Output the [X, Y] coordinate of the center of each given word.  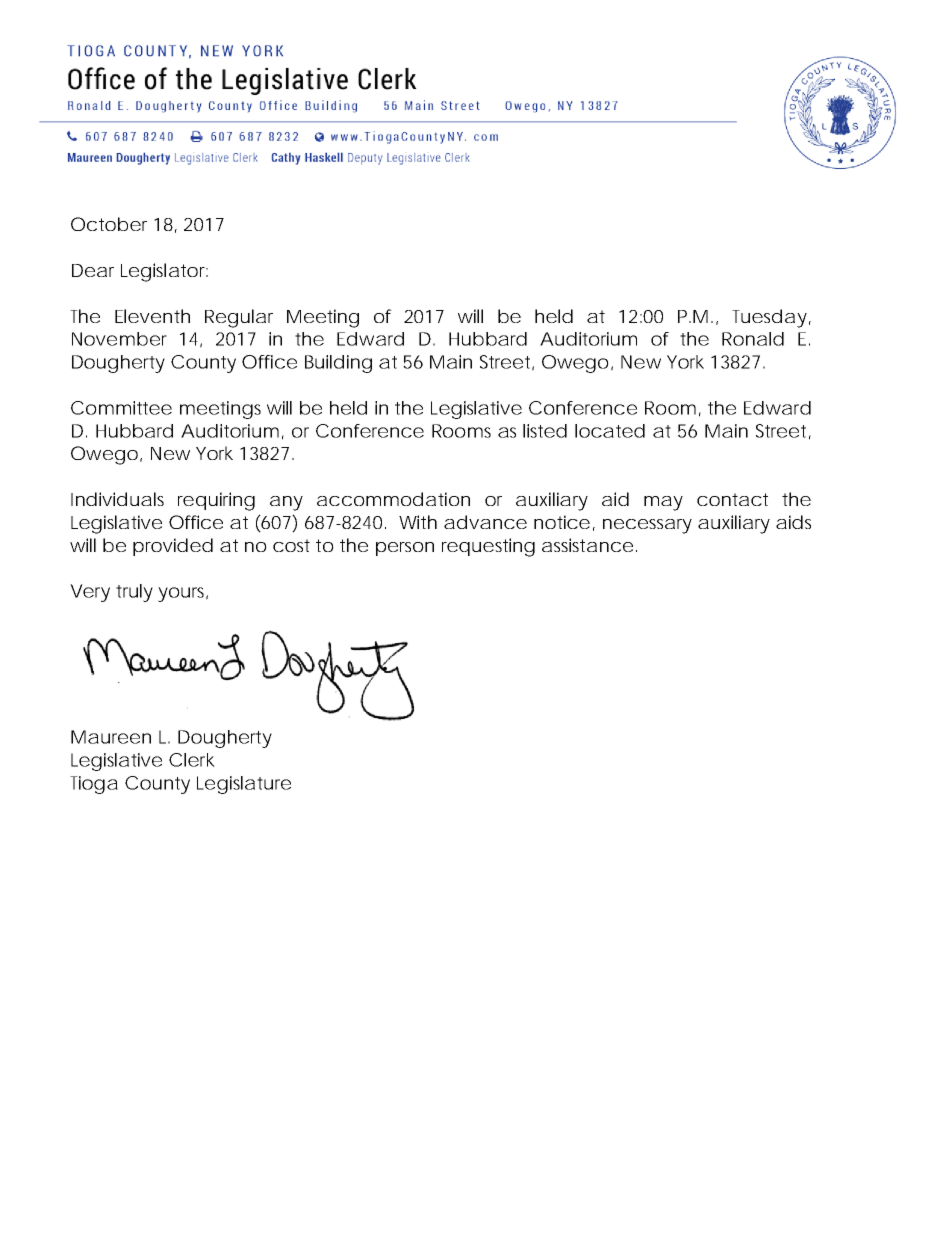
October [109, 224]
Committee [121, 408]
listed [545, 431]
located [610, 431]
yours [183, 594]
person [405, 549]
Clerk [192, 760]
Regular [239, 318]
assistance [587, 545]
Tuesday [769, 318]
